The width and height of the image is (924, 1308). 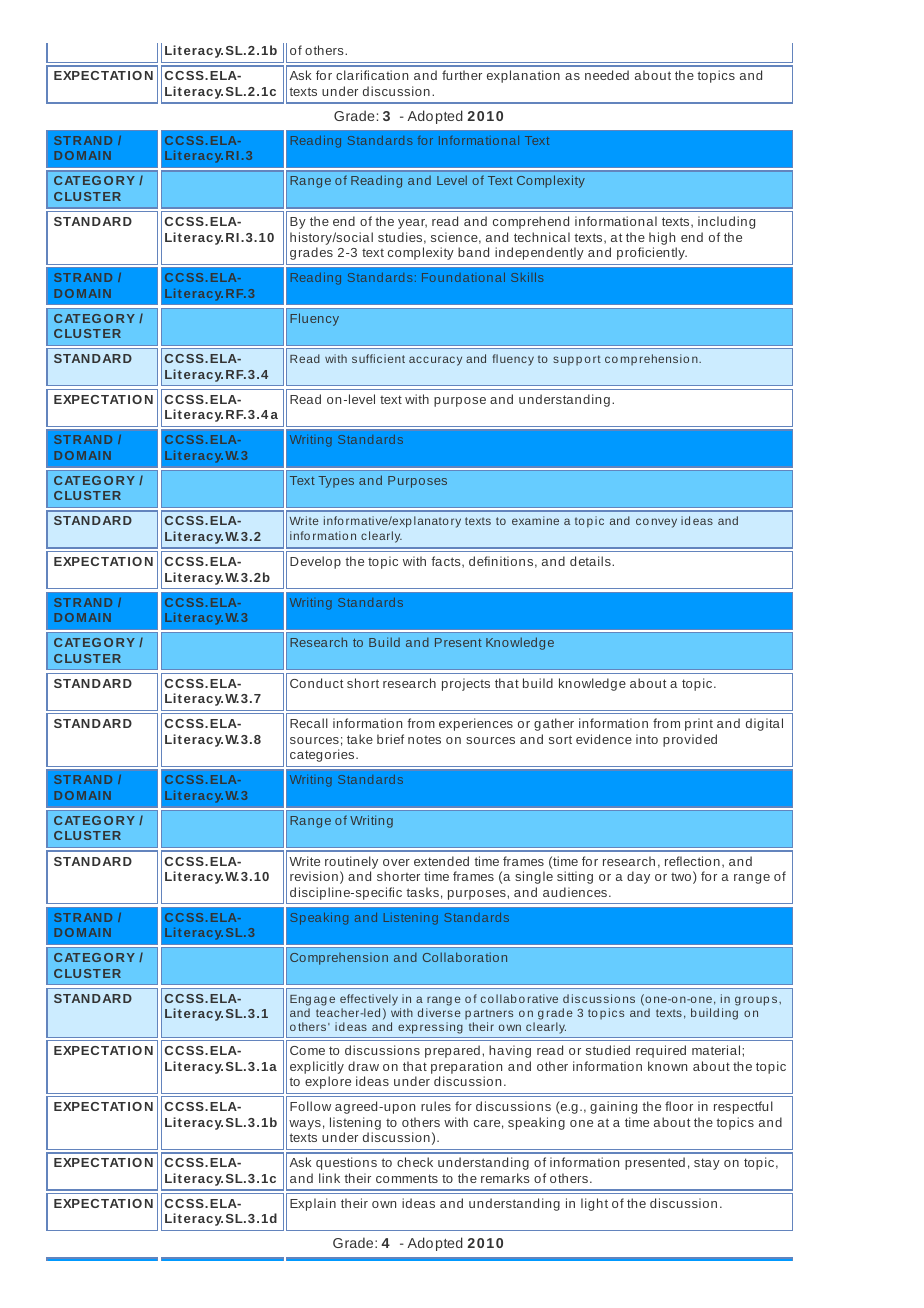 What do you see at coordinates (372, 75) in the image?
I see `clarification` at bounding box center [372, 75].
